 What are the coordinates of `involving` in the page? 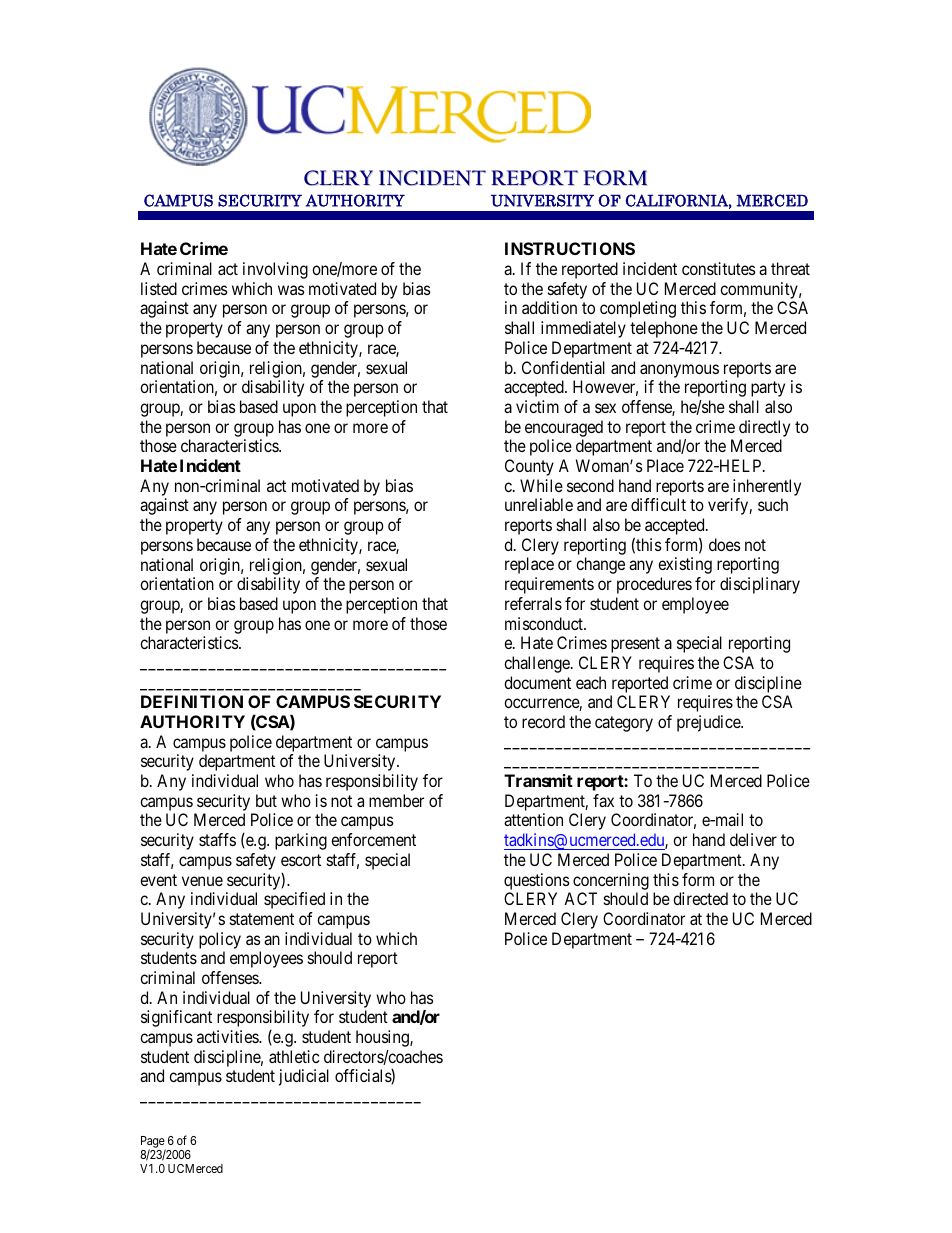 It's located at (275, 270).
